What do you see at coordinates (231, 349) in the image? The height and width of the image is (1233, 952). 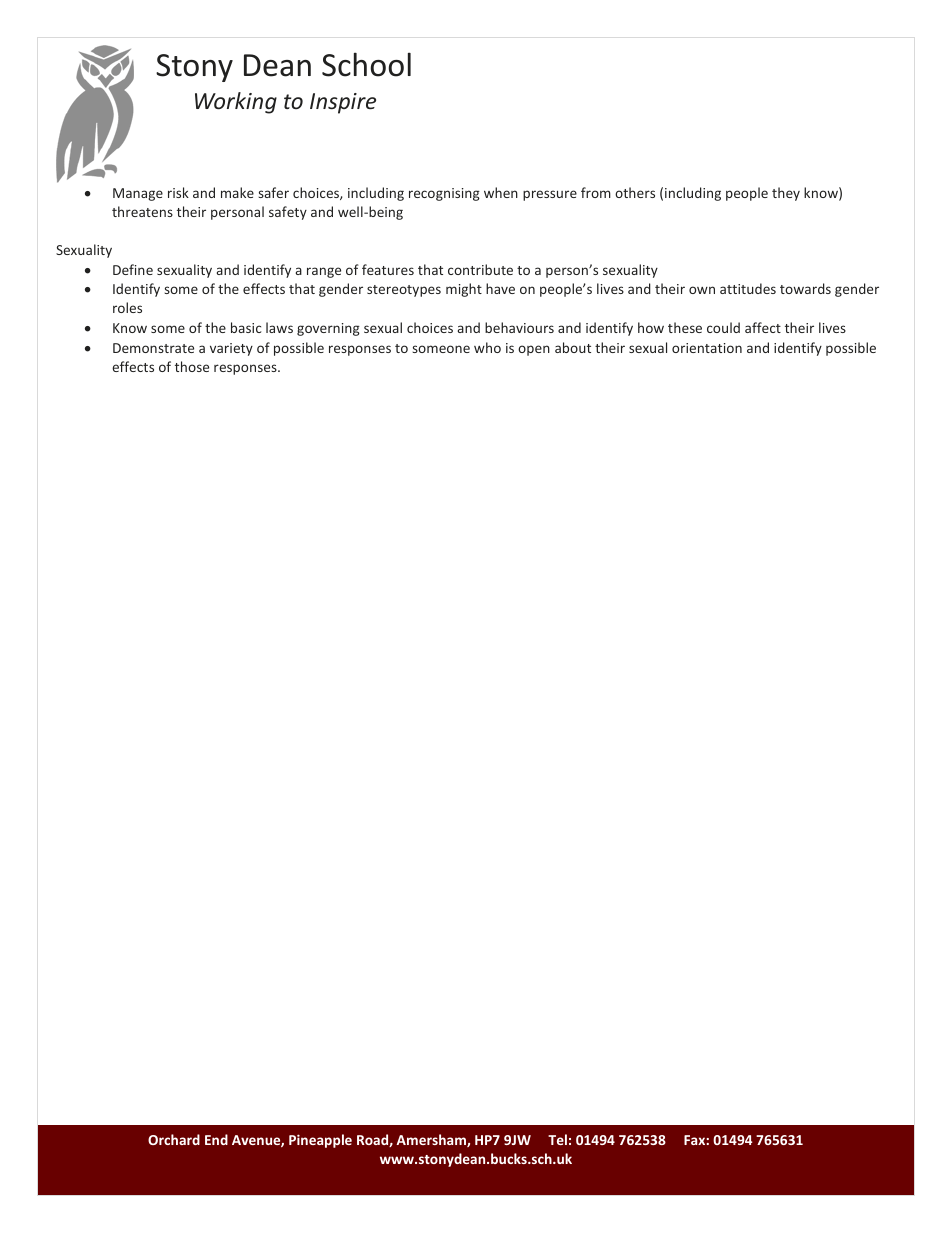 I see `variety` at bounding box center [231, 349].
